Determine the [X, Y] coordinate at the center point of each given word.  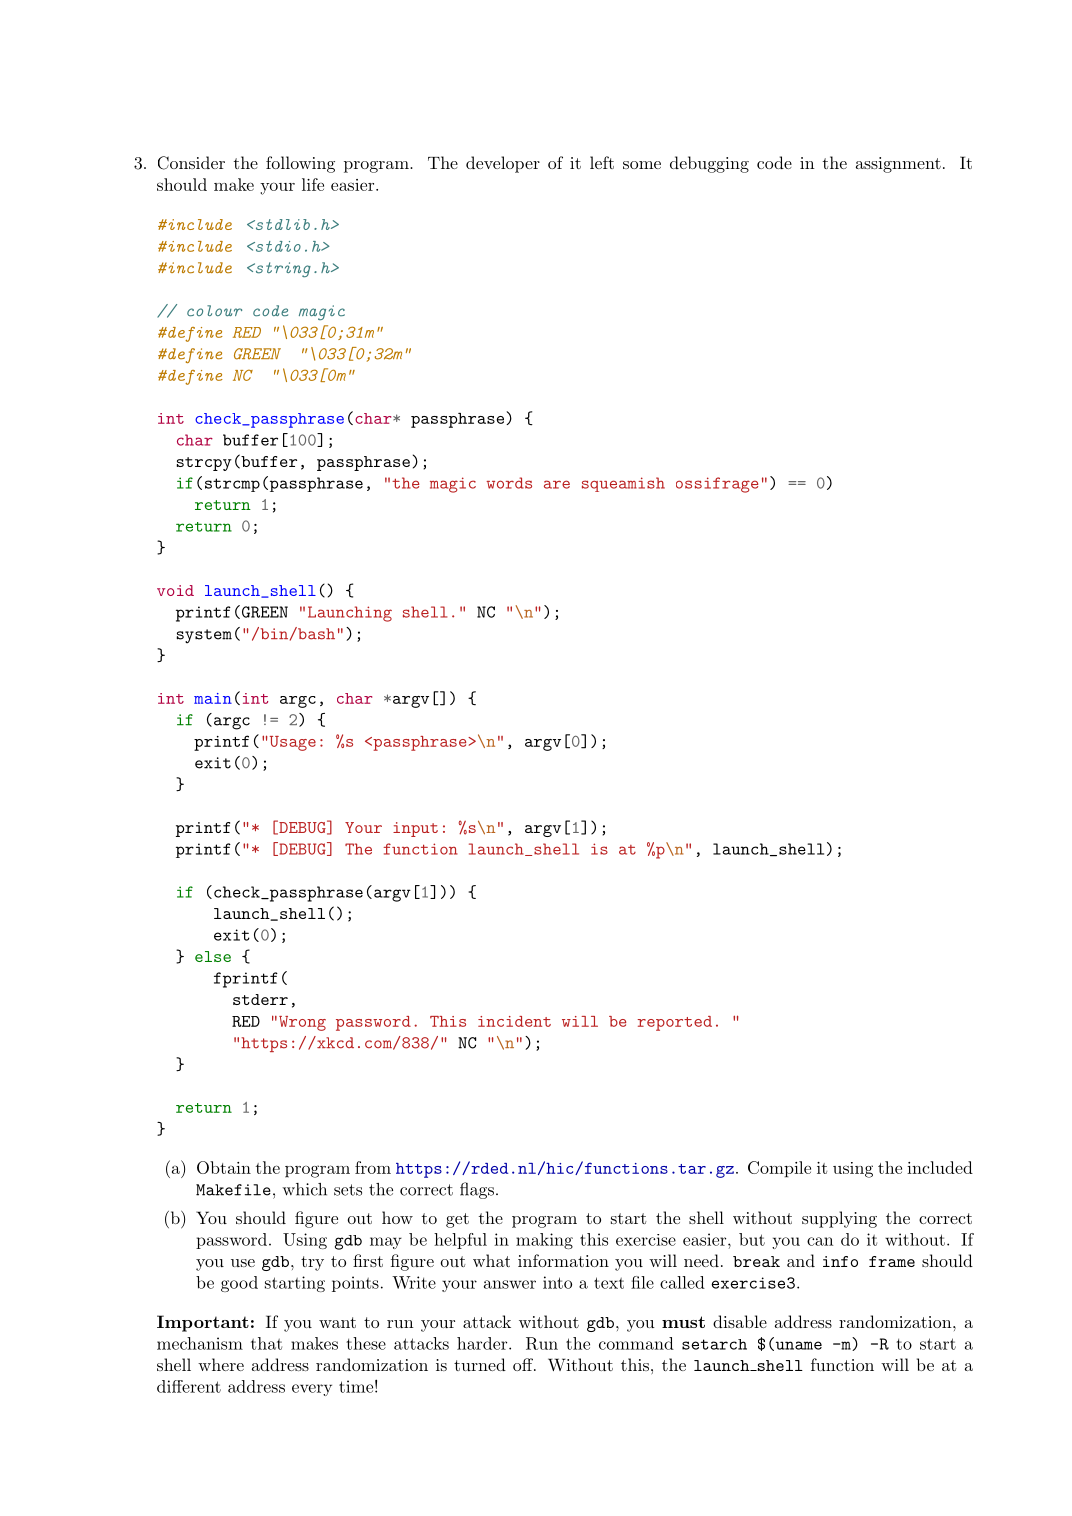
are [557, 484]
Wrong [302, 1023]
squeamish [623, 484]
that [266, 1343]
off [524, 1364]
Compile [779, 1169]
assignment [898, 165]
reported [675, 1023]
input [415, 829]
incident [514, 1021]
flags [477, 1190]
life [313, 184]
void [175, 590]
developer [503, 164]
